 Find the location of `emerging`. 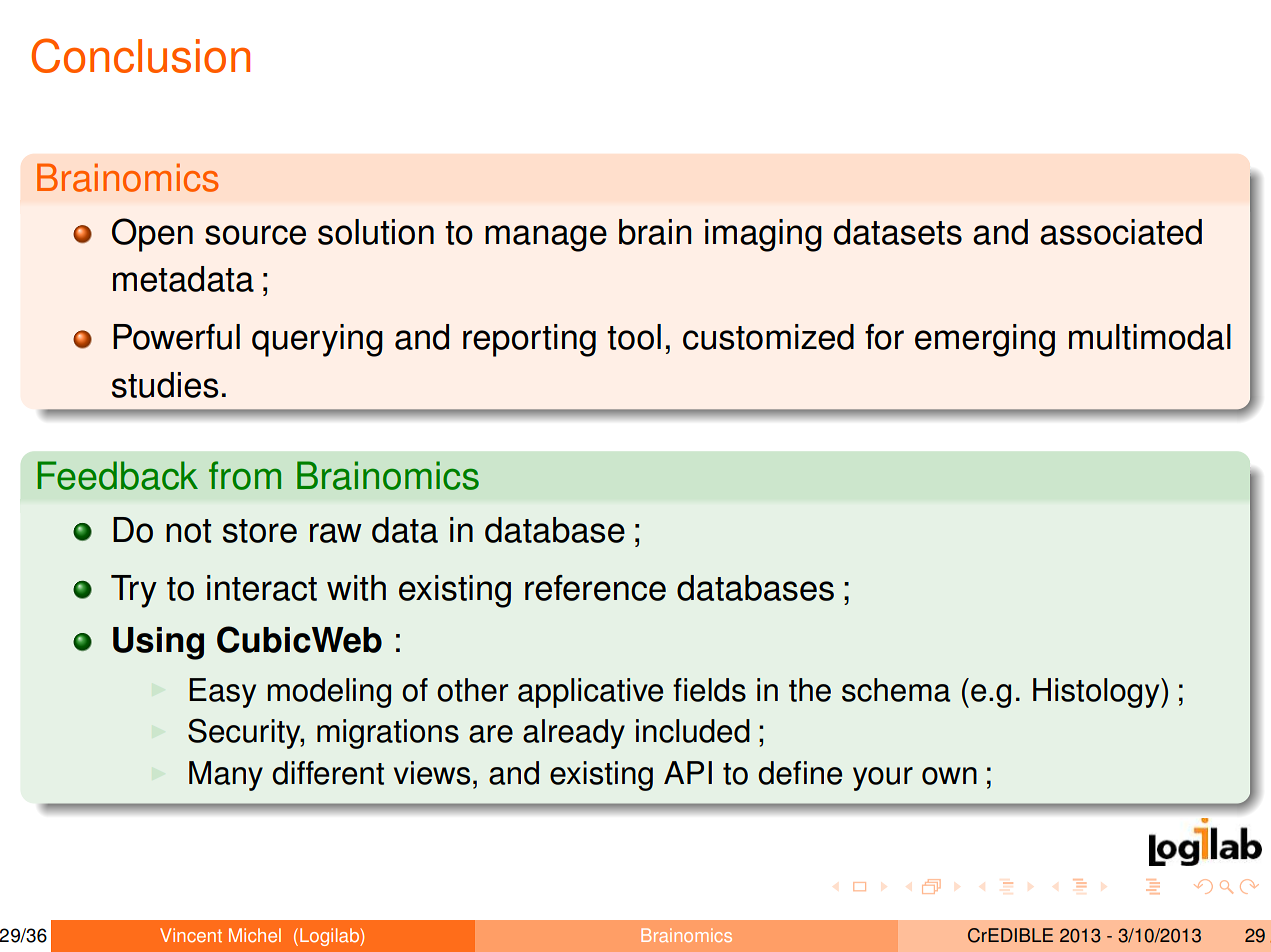

emerging is located at coordinates (985, 340).
